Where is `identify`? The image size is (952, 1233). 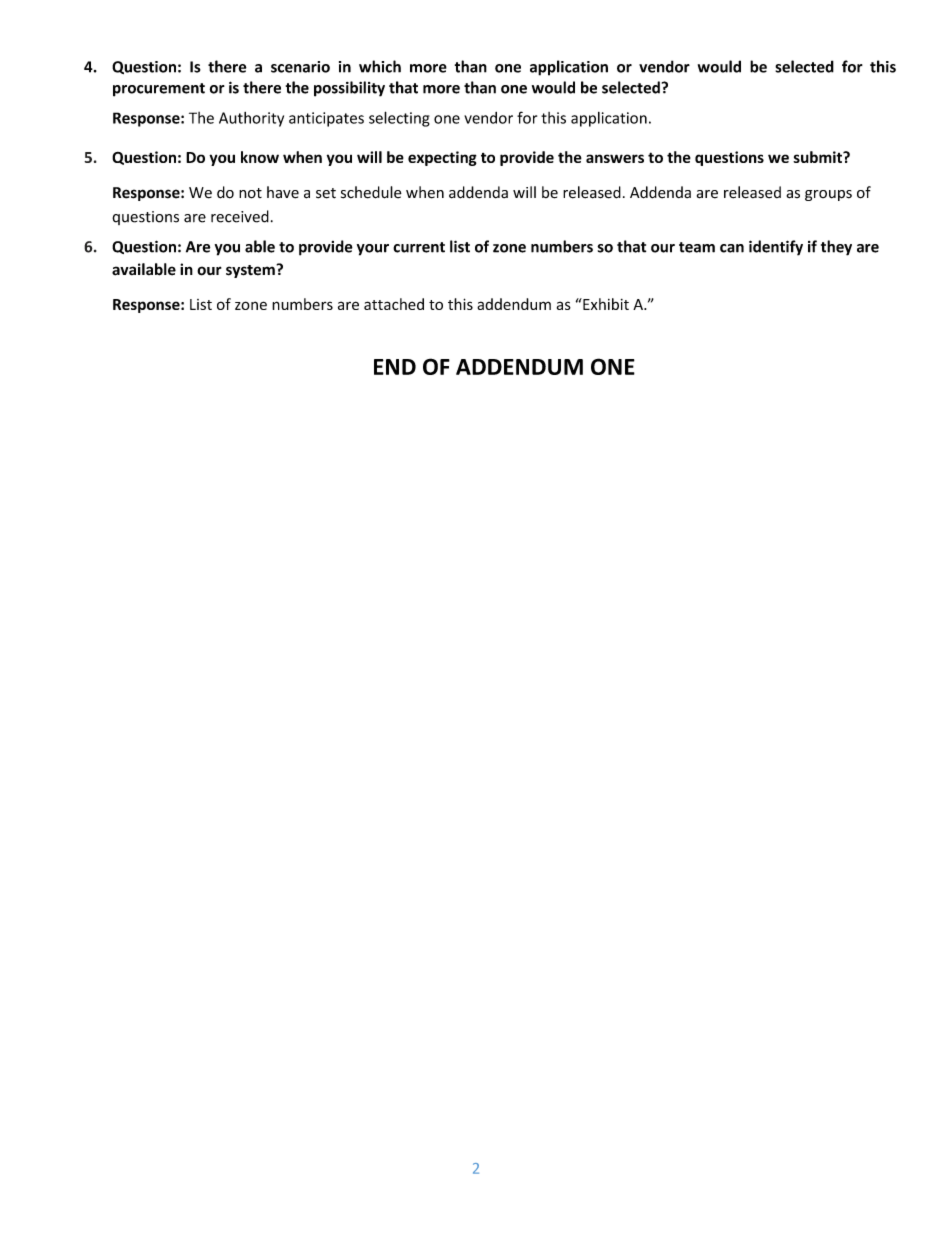
identify is located at coordinates (776, 248).
